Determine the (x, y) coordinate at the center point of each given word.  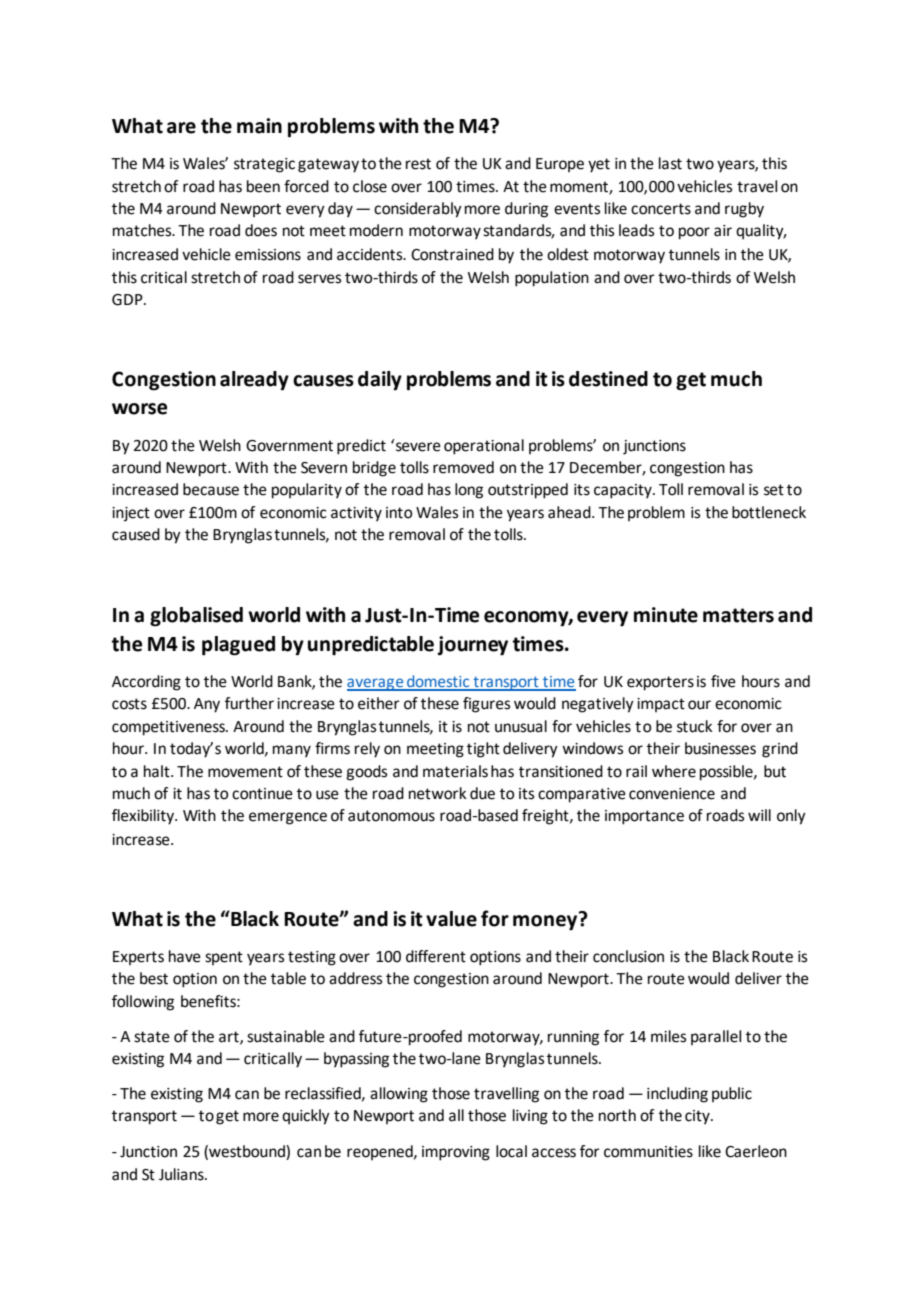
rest (418, 164)
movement (245, 772)
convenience (672, 794)
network (438, 793)
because (211, 489)
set (774, 490)
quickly (306, 1117)
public (732, 1094)
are (181, 128)
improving (456, 1153)
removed (463, 467)
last (670, 163)
